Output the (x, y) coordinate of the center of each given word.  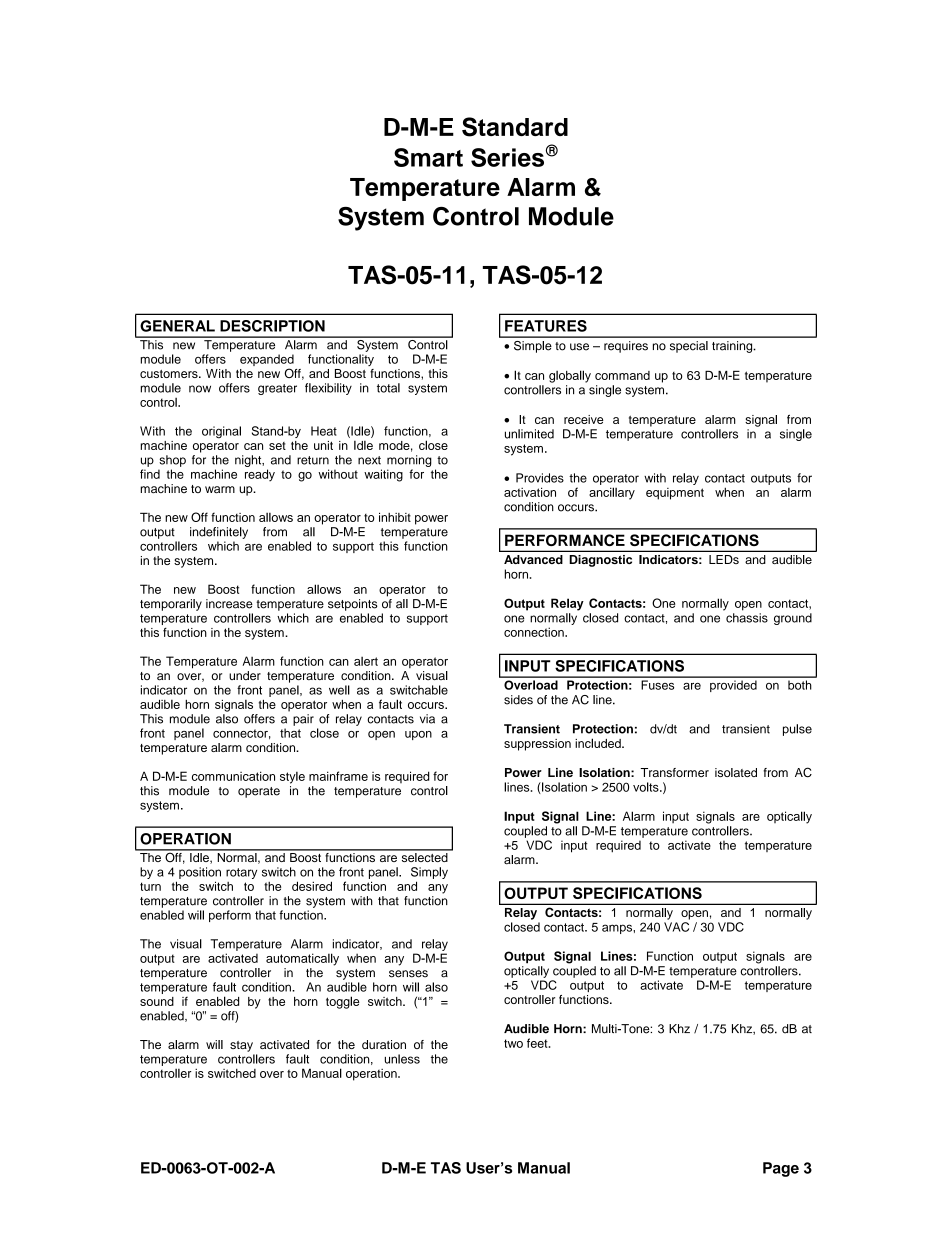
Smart (428, 157)
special (689, 347)
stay (241, 1046)
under (245, 675)
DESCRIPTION (272, 326)
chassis (747, 618)
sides (518, 700)
